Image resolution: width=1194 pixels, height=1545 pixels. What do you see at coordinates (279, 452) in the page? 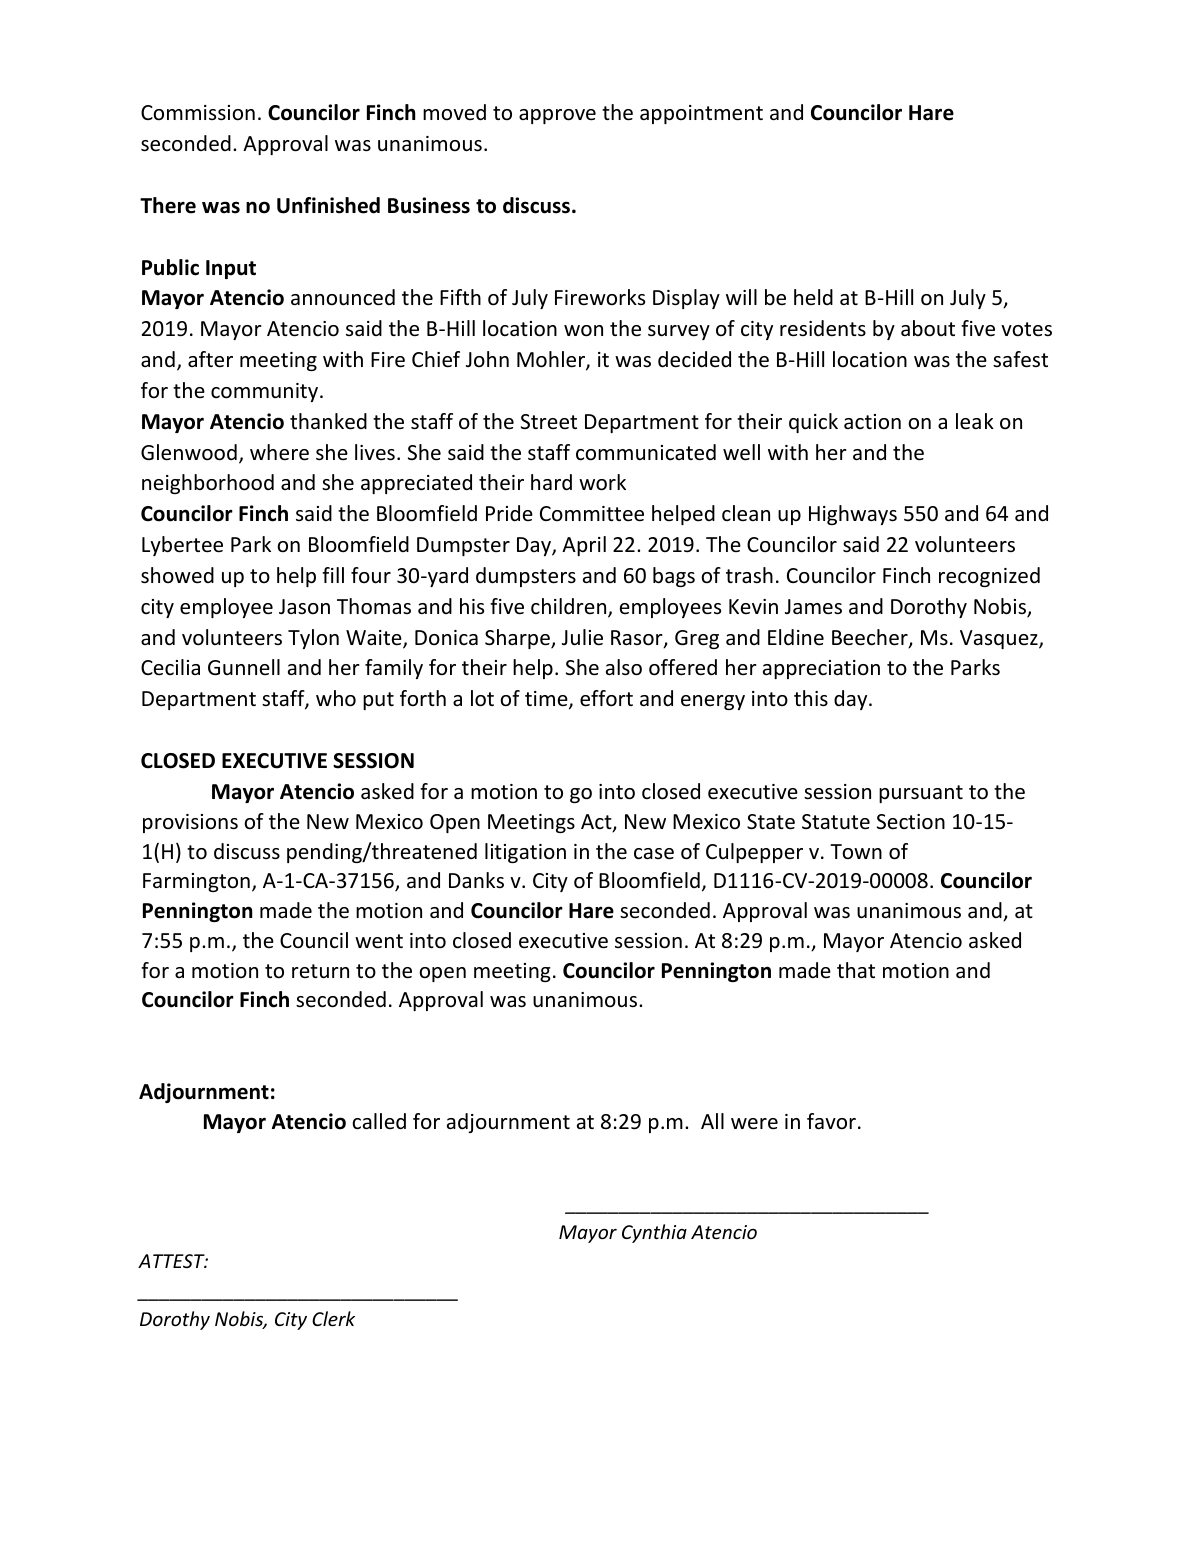
I see `where` at bounding box center [279, 452].
